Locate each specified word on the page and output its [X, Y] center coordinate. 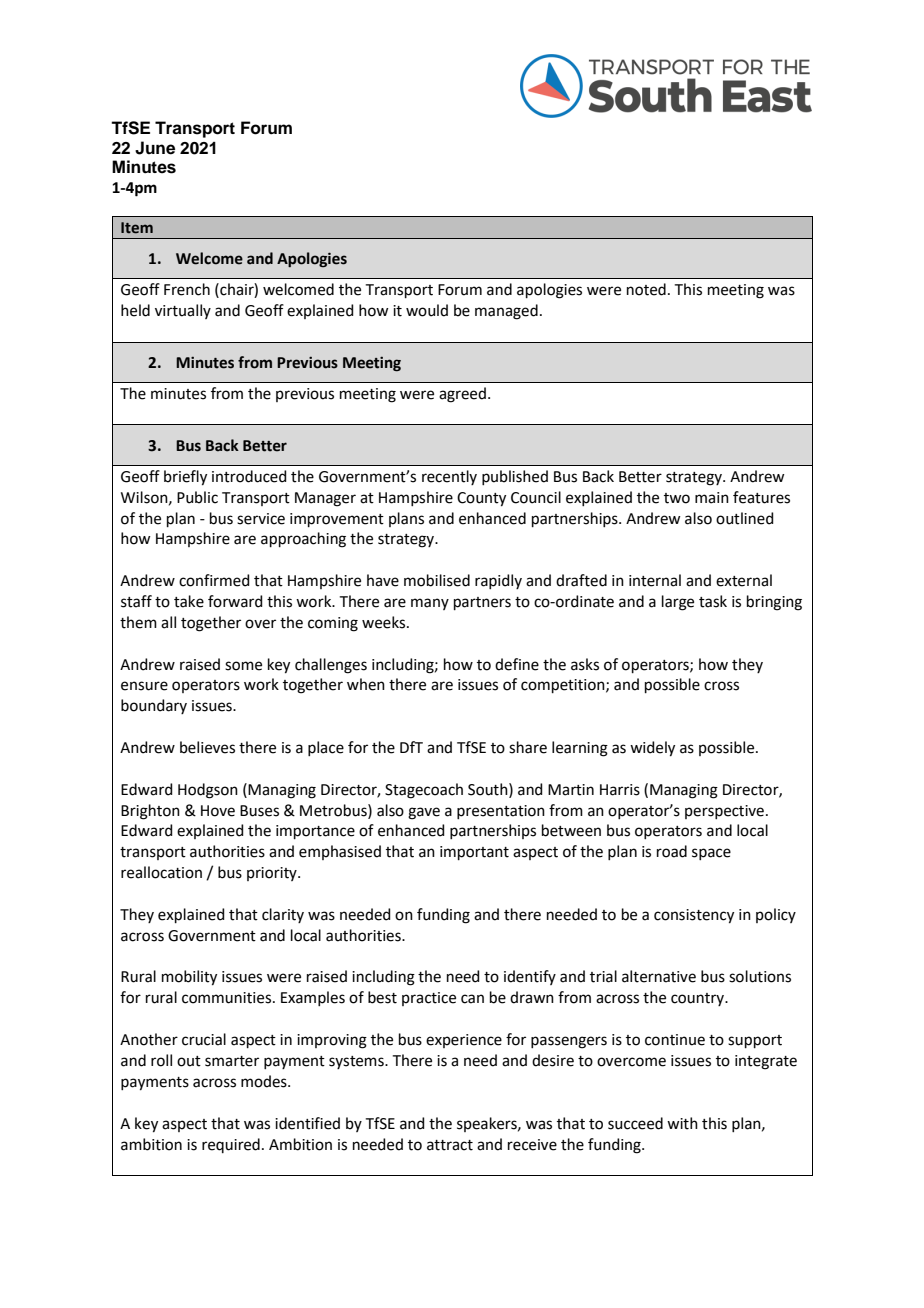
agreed [462, 395]
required [231, 1145]
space [711, 854]
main [712, 498]
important [474, 853]
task [713, 601]
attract [450, 1145]
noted [646, 289]
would [427, 310]
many [430, 604]
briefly [185, 478]
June [155, 148]
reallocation [161, 872]
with [682, 1123]
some [243, 666]
